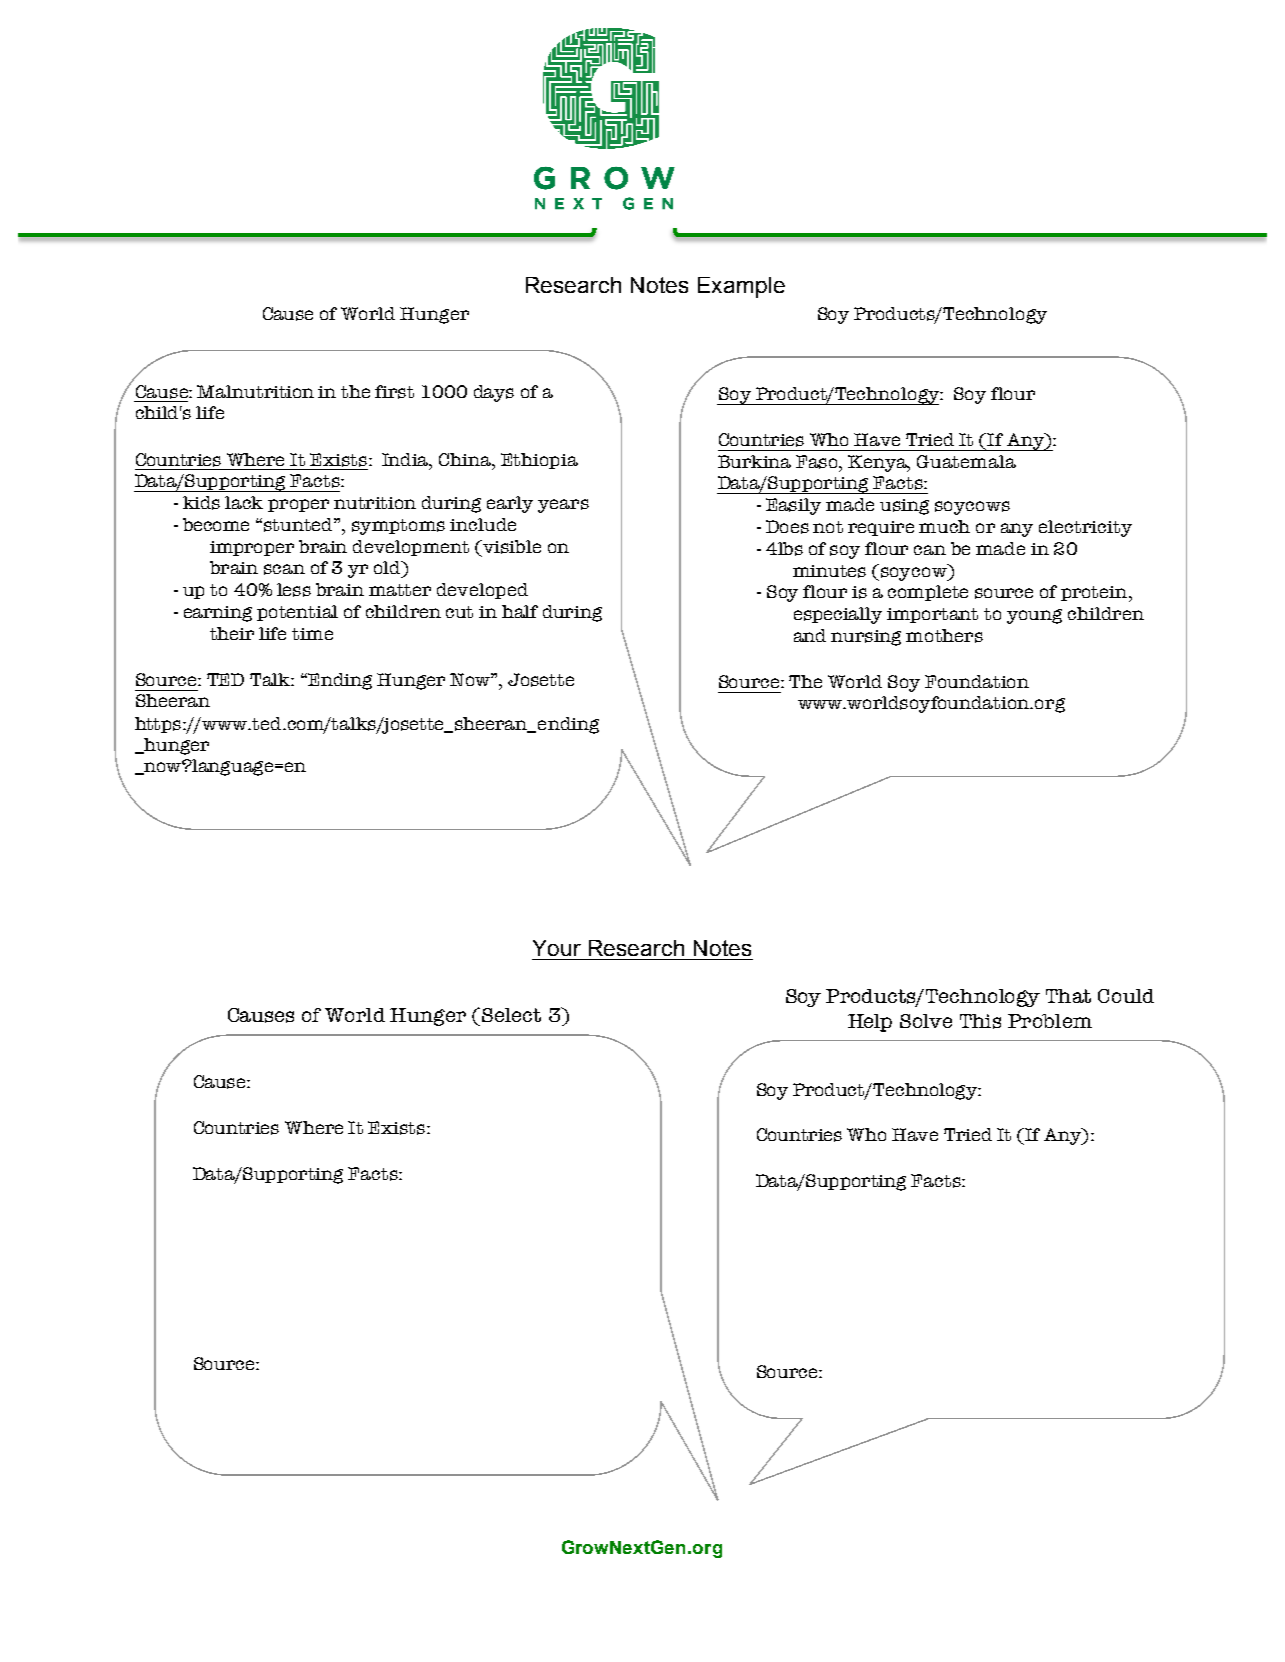 The height and width of the screenshot is (1662, 1285). Describe the element at coordinates (787, 527) in the screenshot. I see `Does` at that location.
